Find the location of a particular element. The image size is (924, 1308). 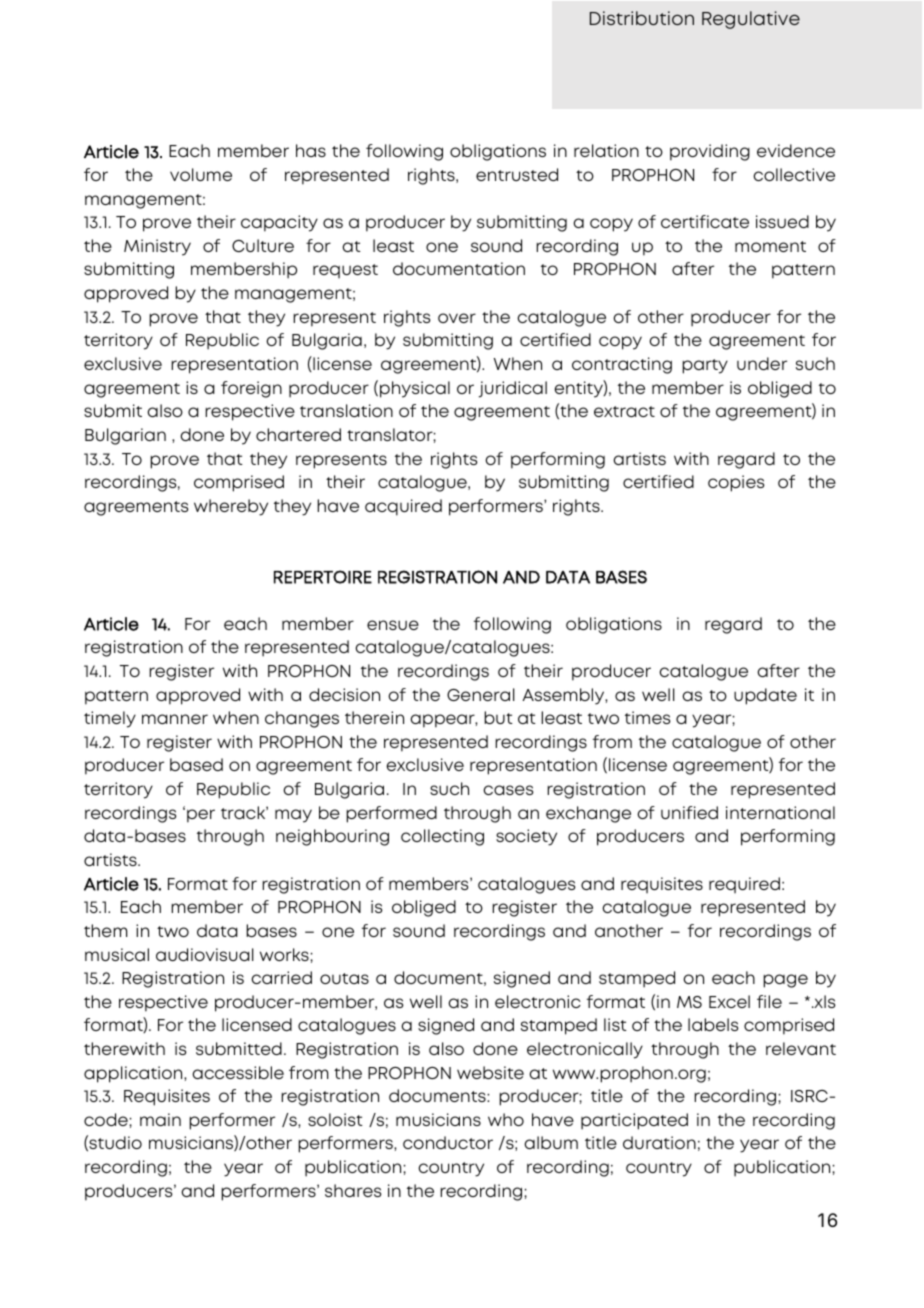

accessible is located at coordinates (238, 1072).
